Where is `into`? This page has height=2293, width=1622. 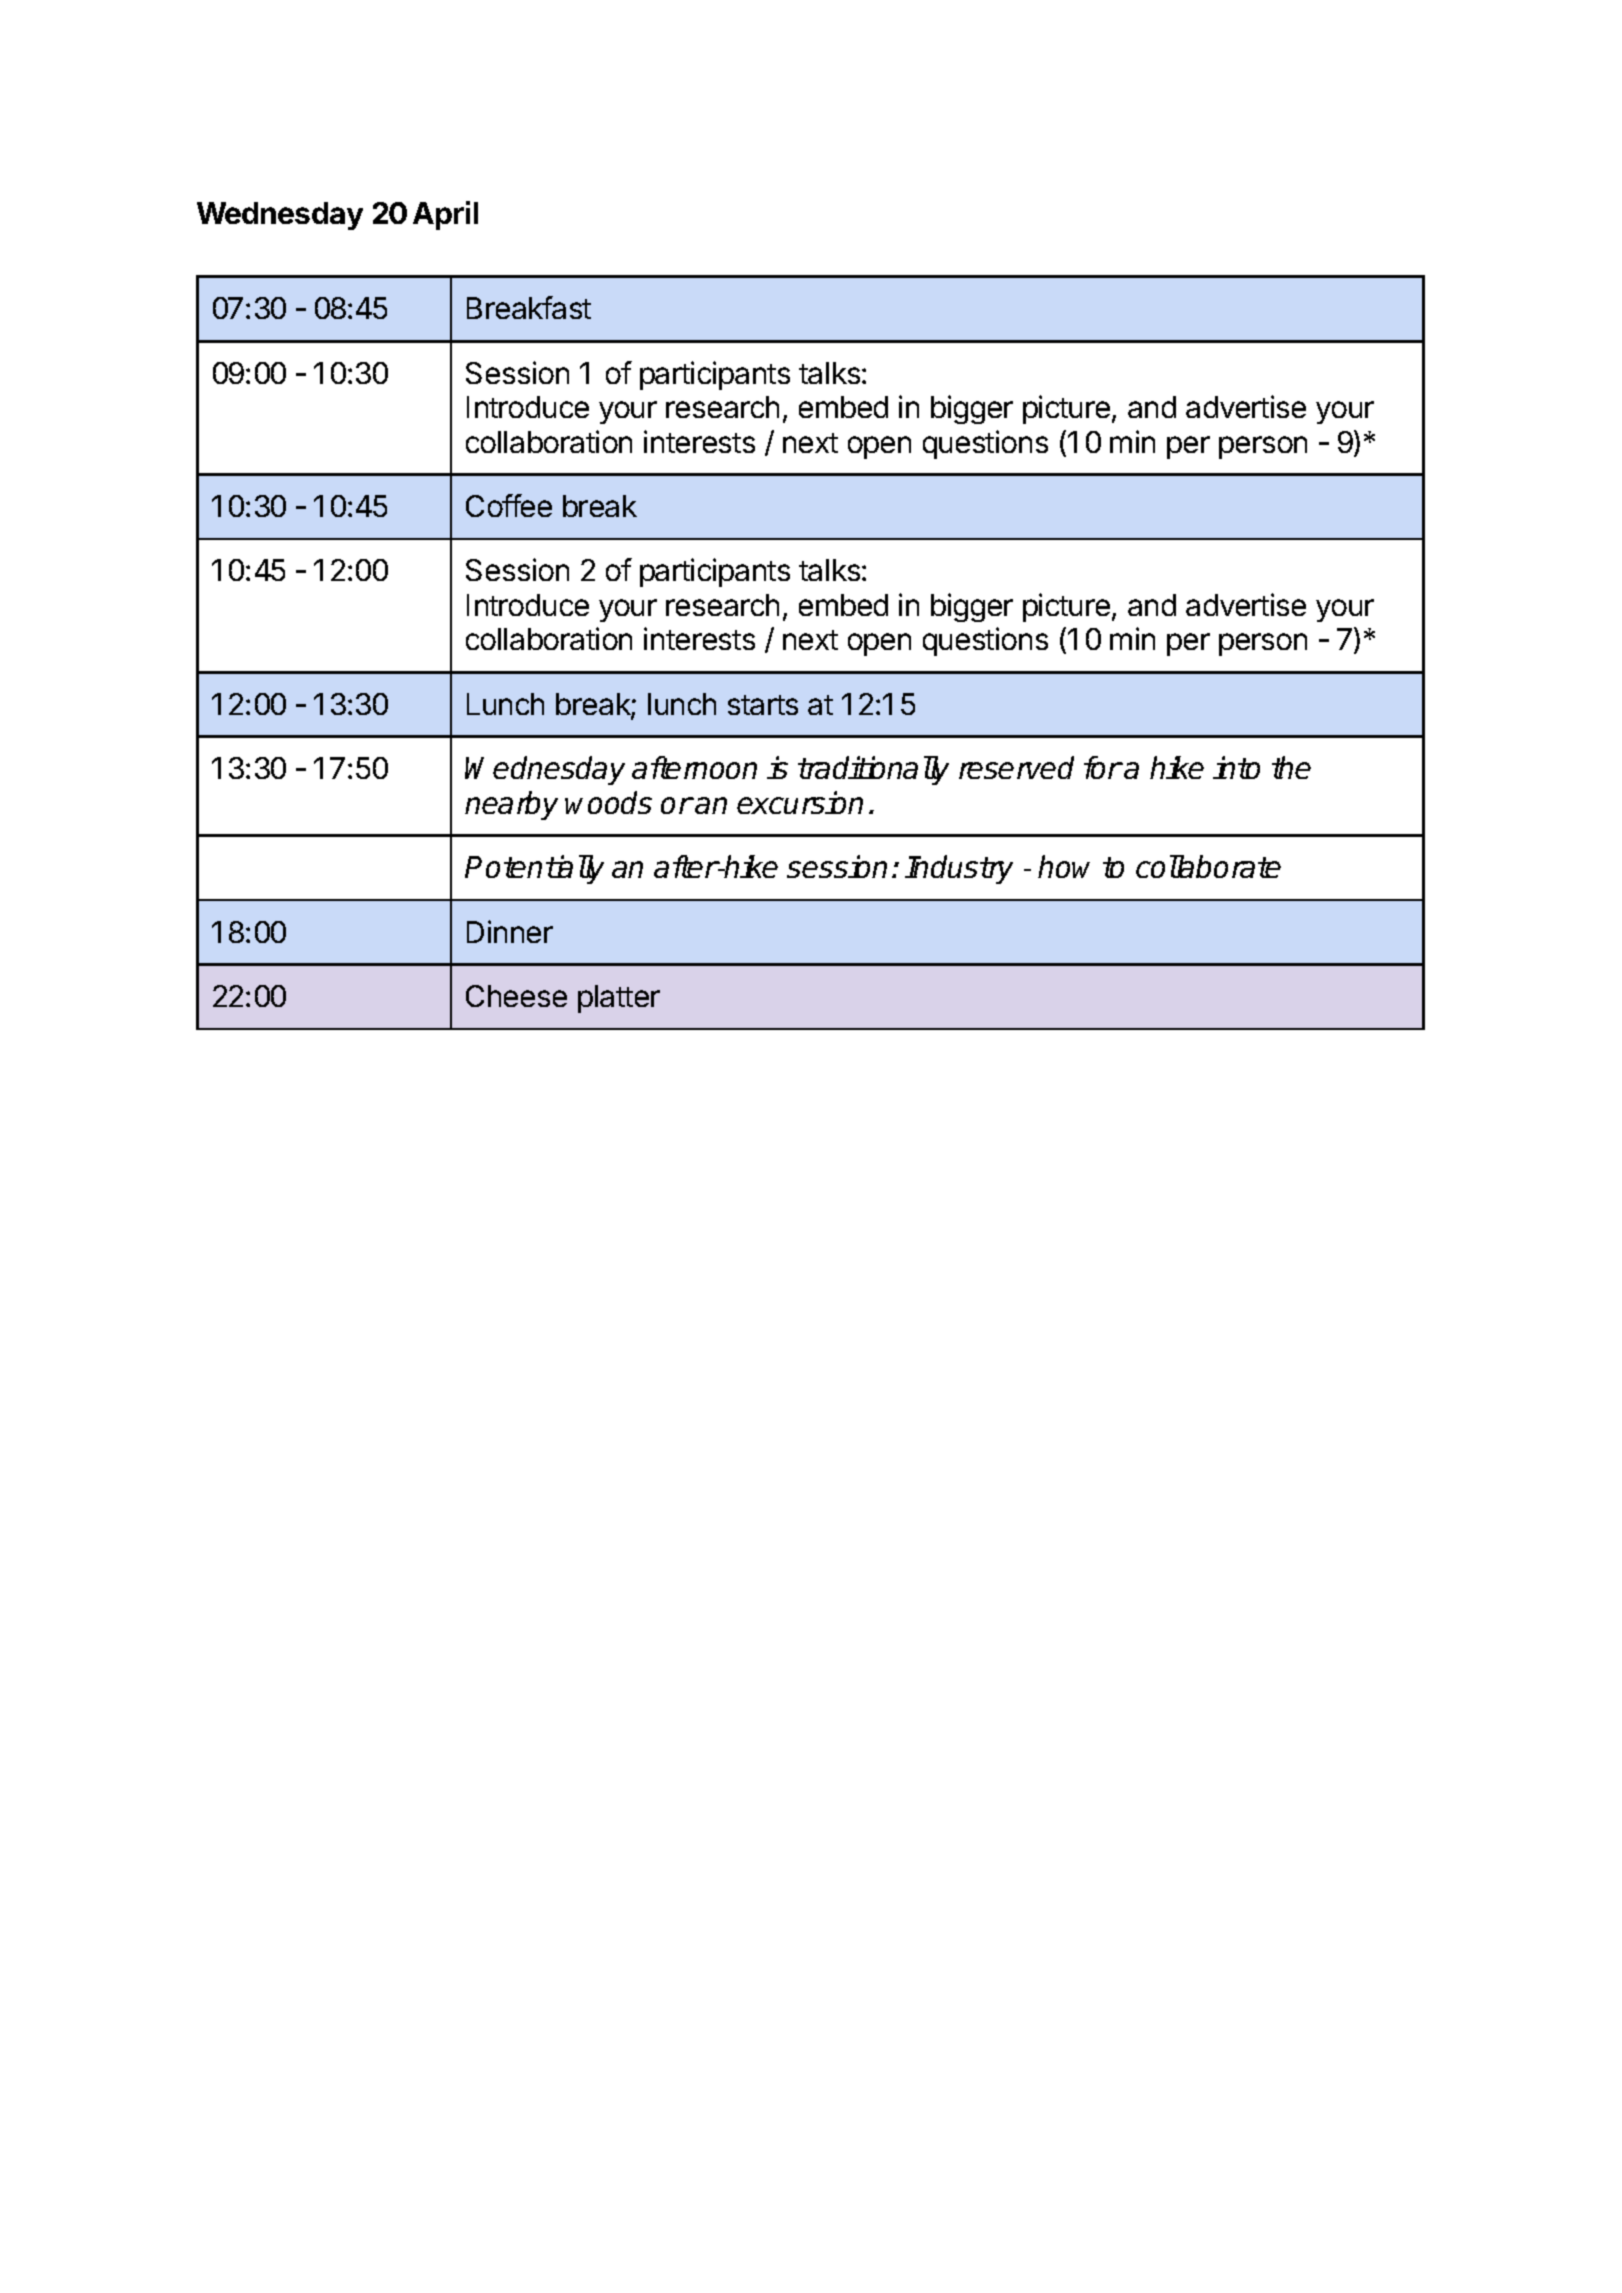
into is located at coordinates (1236, 767).
